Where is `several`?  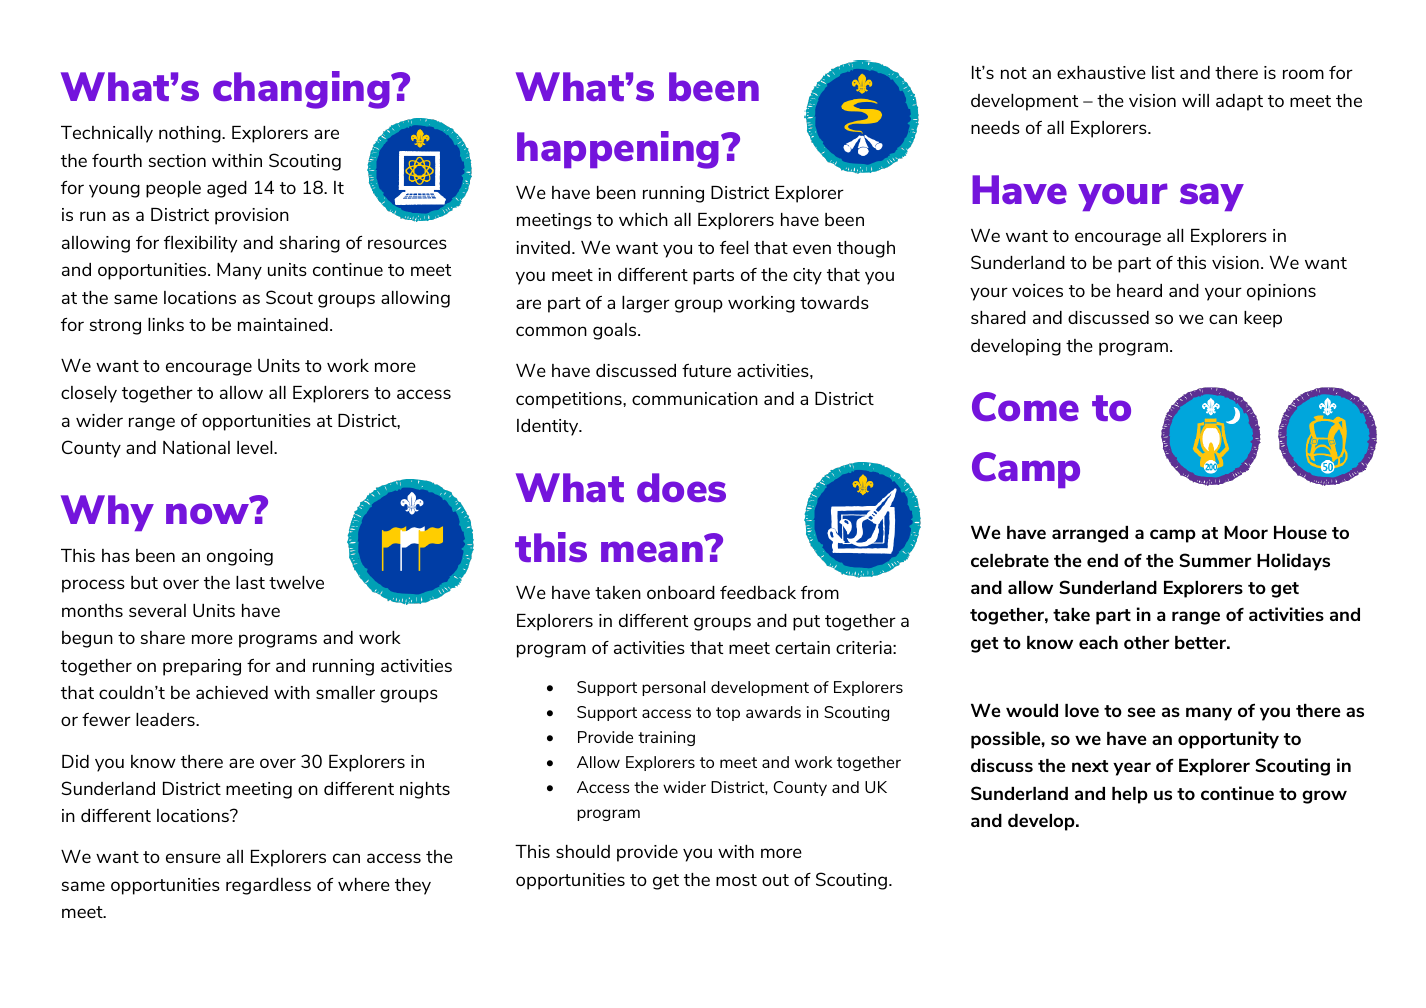 several is located at coordinates (157, 610).
